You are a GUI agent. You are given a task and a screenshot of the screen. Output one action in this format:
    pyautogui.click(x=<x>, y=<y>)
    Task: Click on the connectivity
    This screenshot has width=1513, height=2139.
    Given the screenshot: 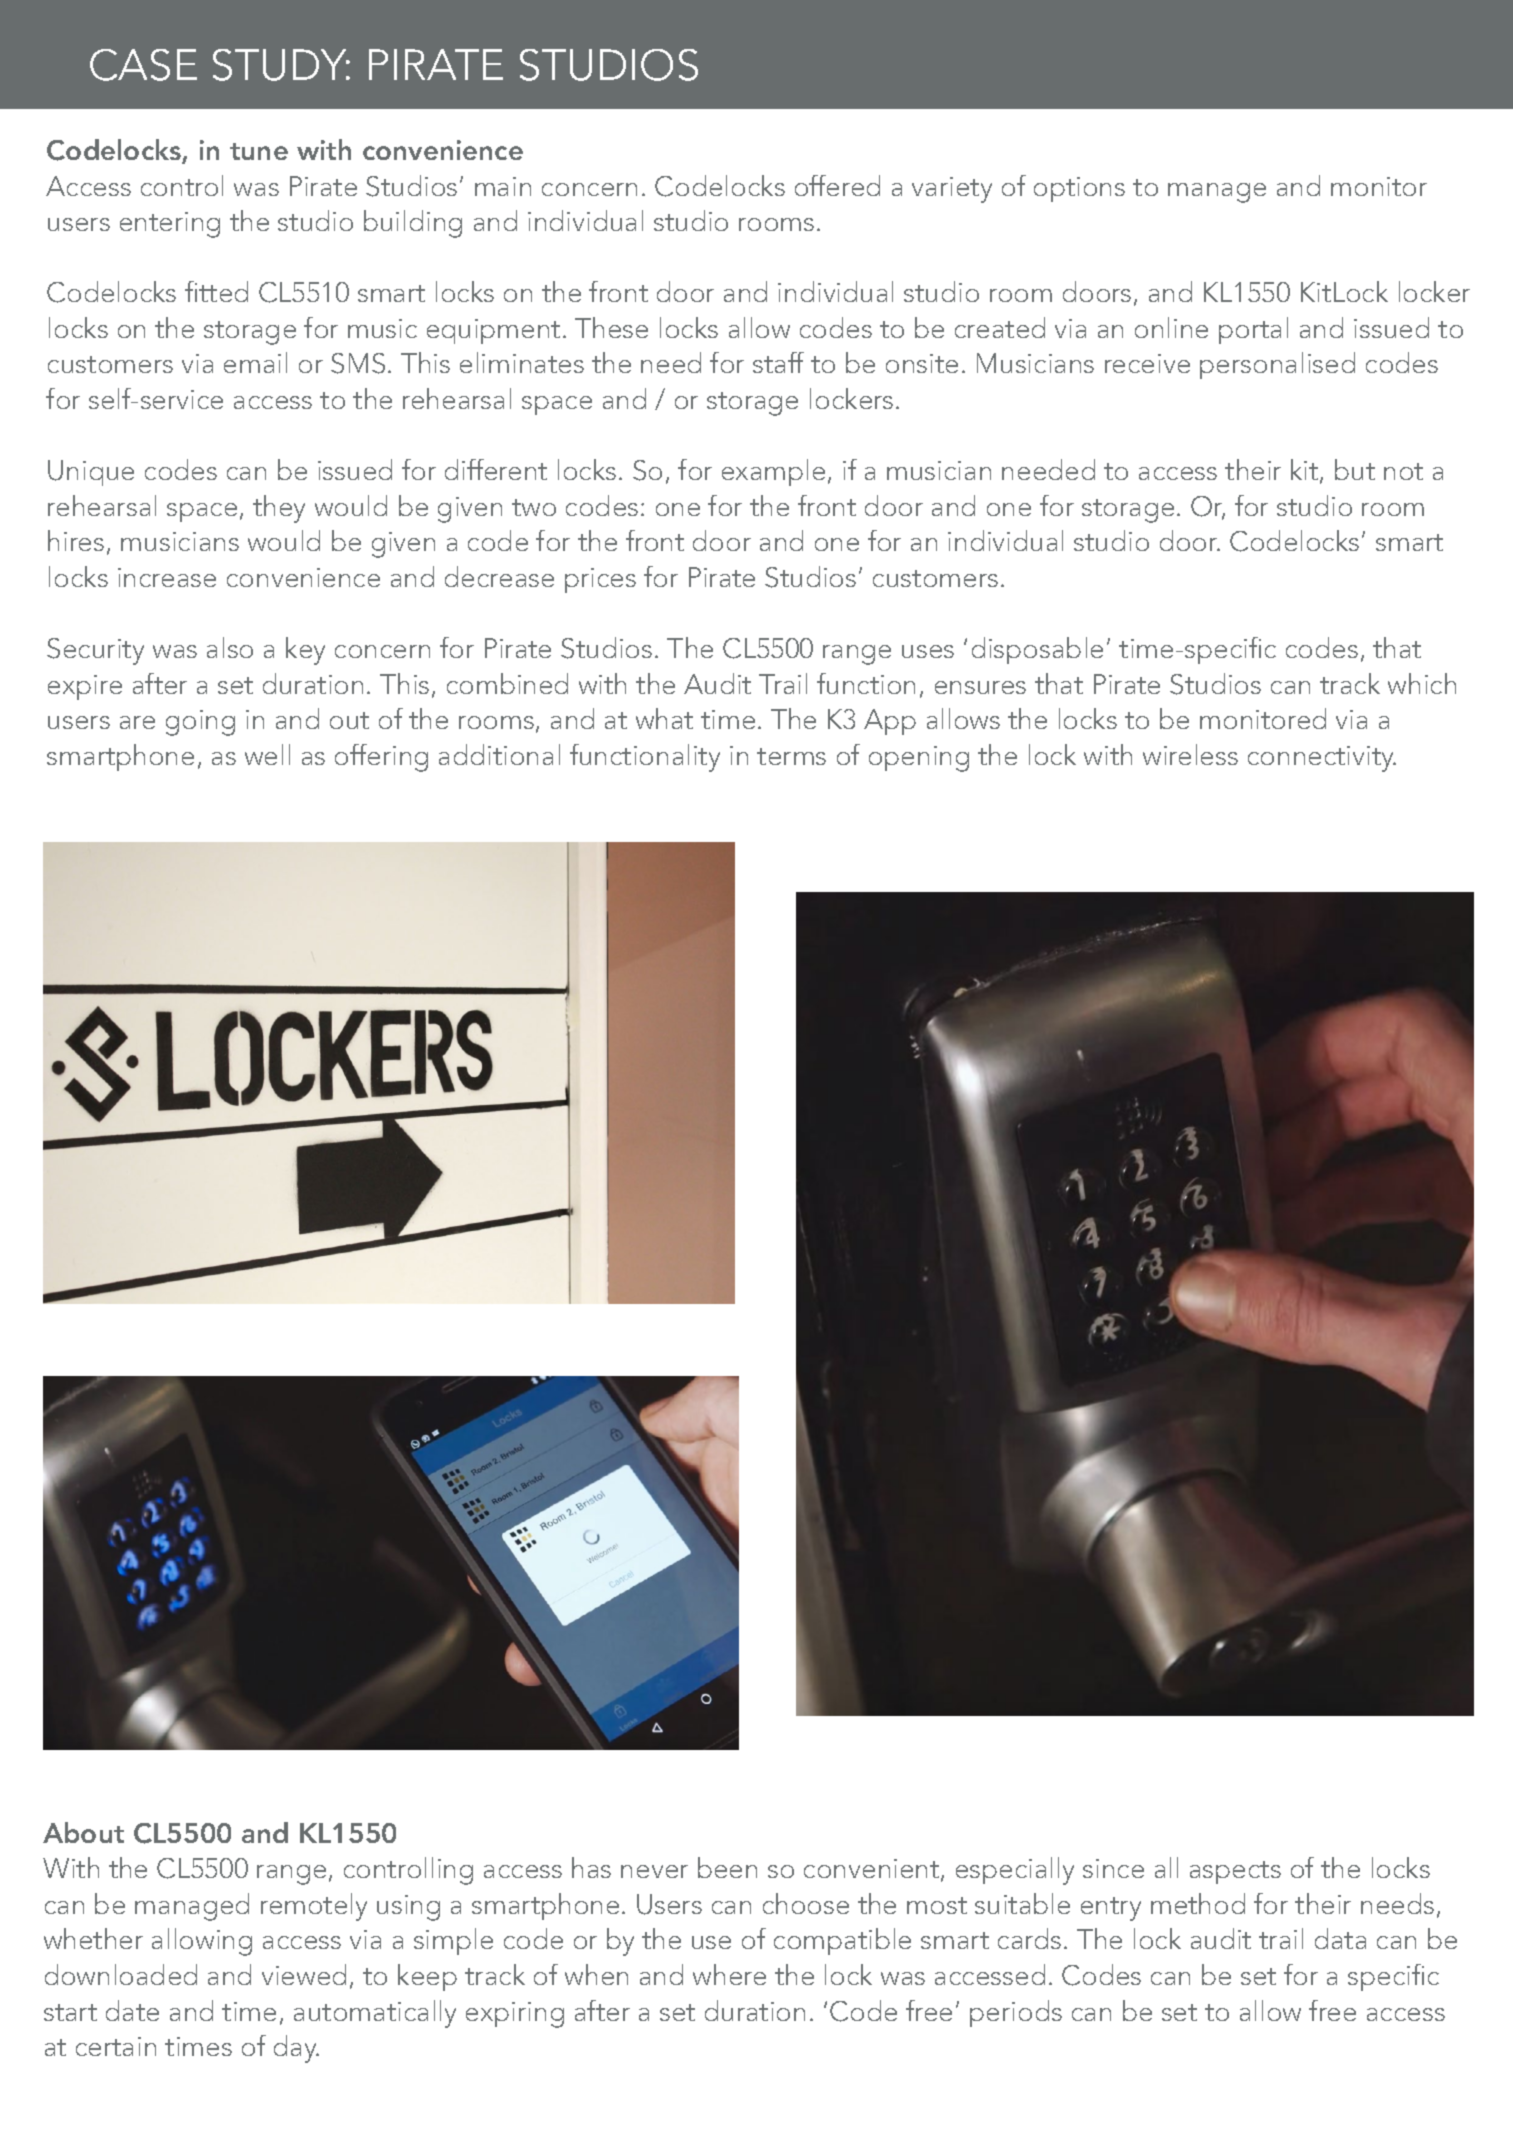 What is the action you would take?
    pyautogui.click(x=1322, y=759)
